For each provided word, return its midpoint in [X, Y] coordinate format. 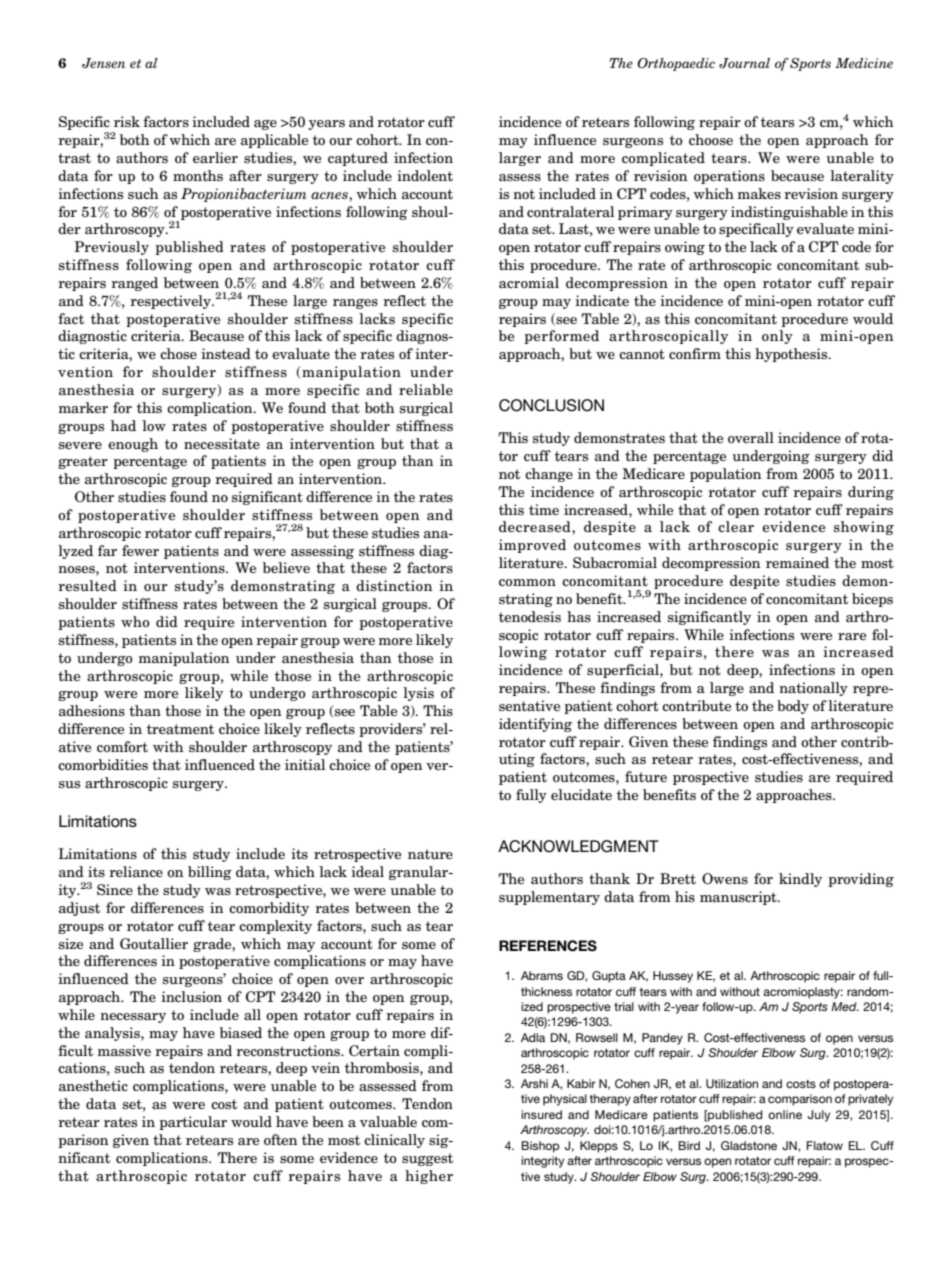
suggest [427, 1159]
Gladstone [749, 1145]
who [135, 621]
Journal [744, 63]
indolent [425, 175]
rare [852, 636]
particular [193, 1123]
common [527, 582]
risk [127, 121]
